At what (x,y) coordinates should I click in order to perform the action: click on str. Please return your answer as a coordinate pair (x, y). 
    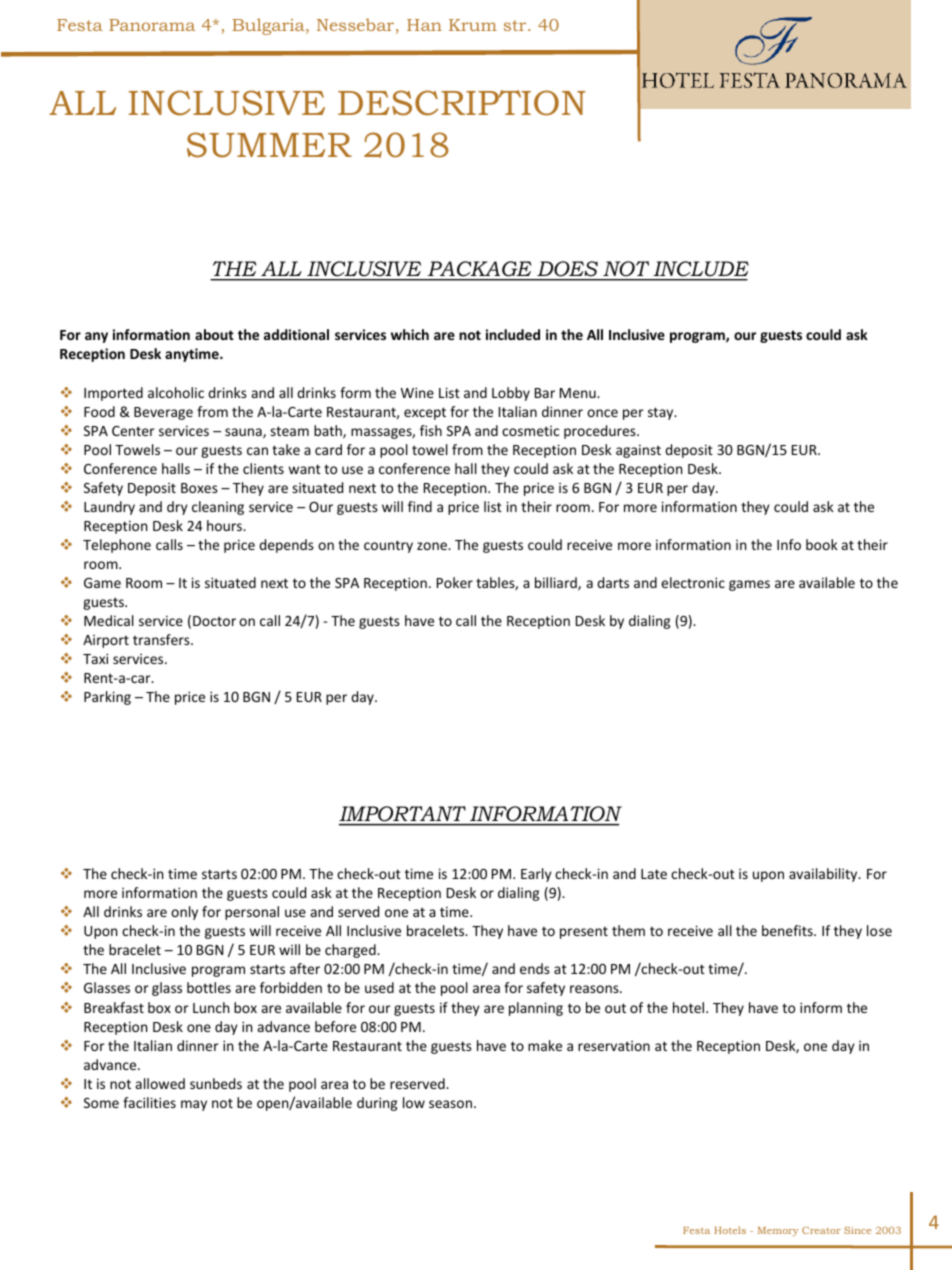
    Looking at the image, I should click on (516, 25).
